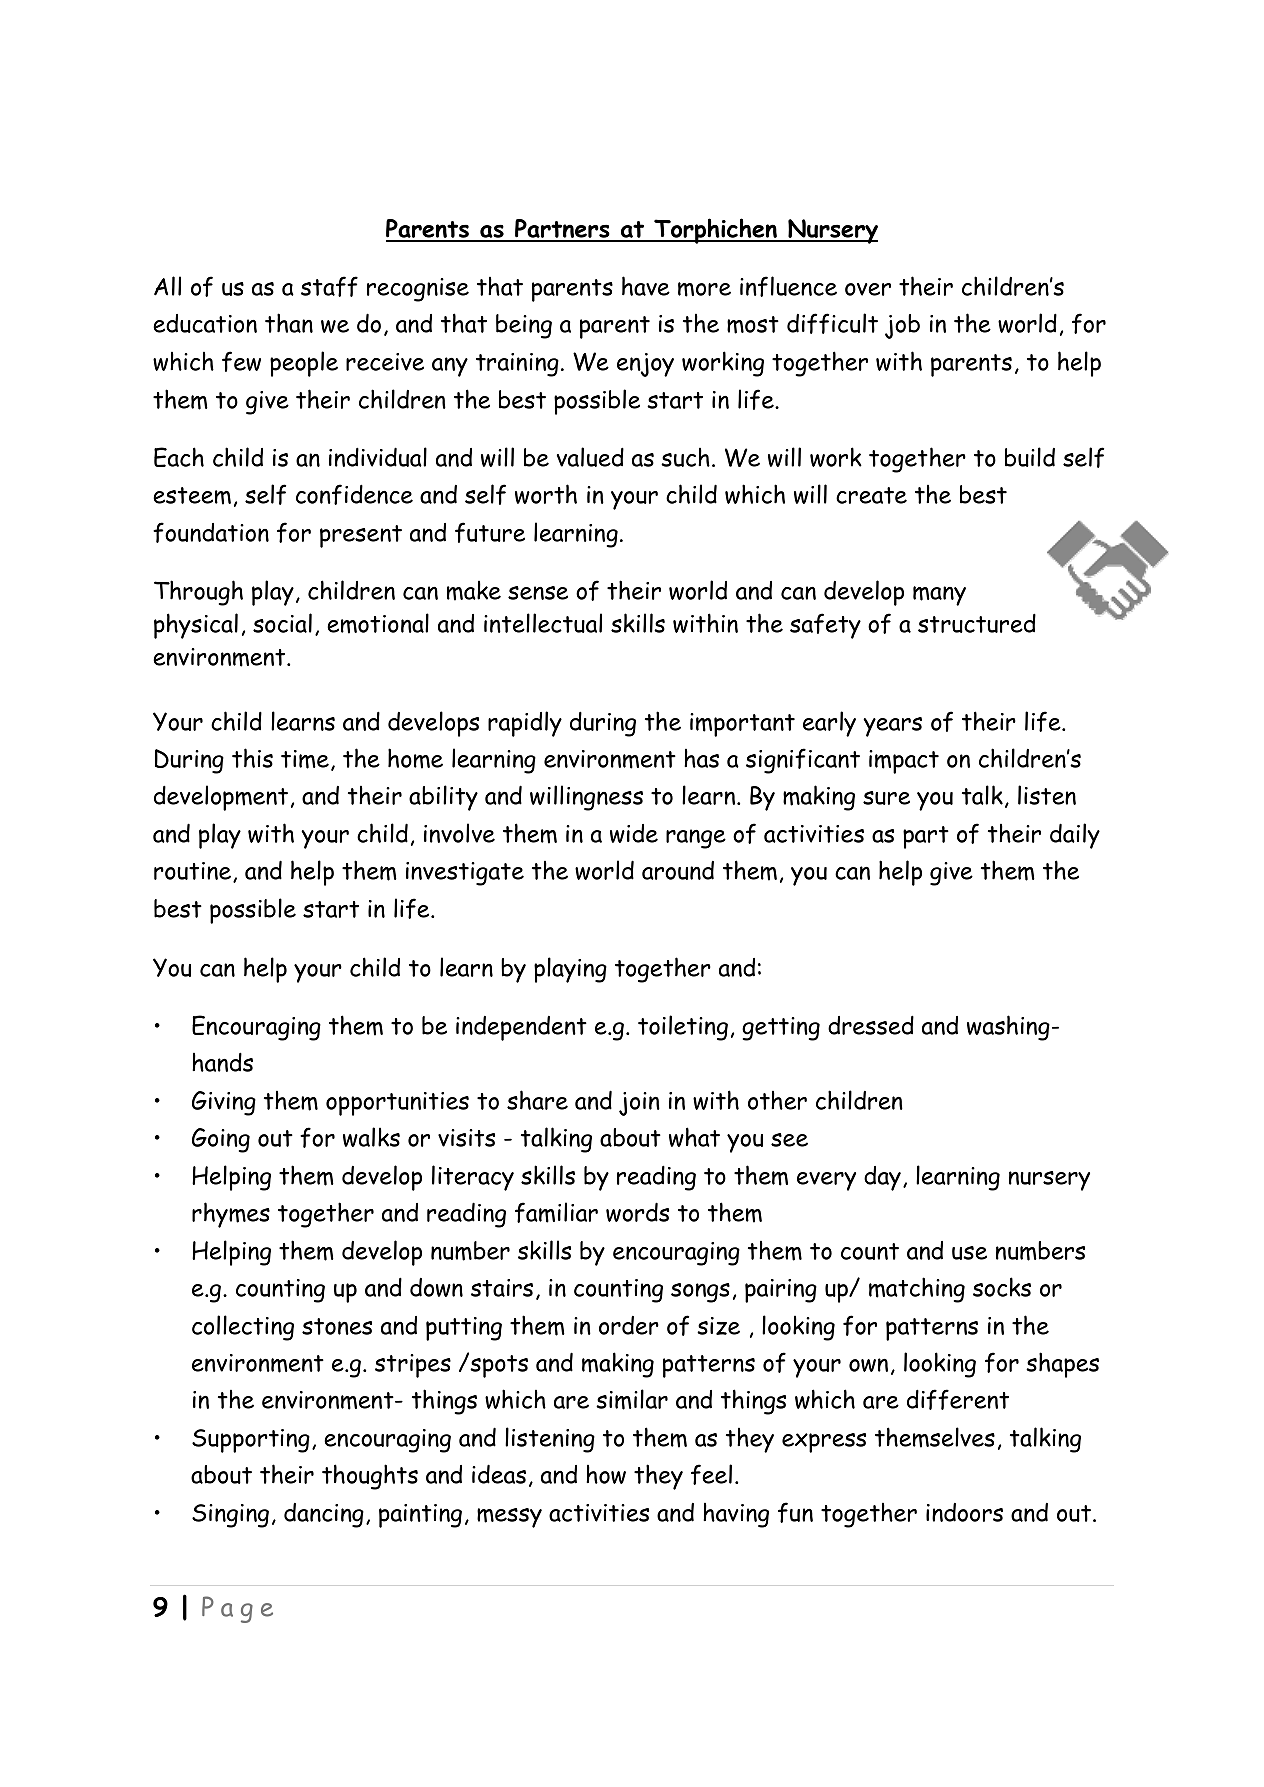 This screenshot has height=1787, width=1264. Describe the element at coordinates (251, 1441) in the screenshot. I see `Supporting` at that location.
